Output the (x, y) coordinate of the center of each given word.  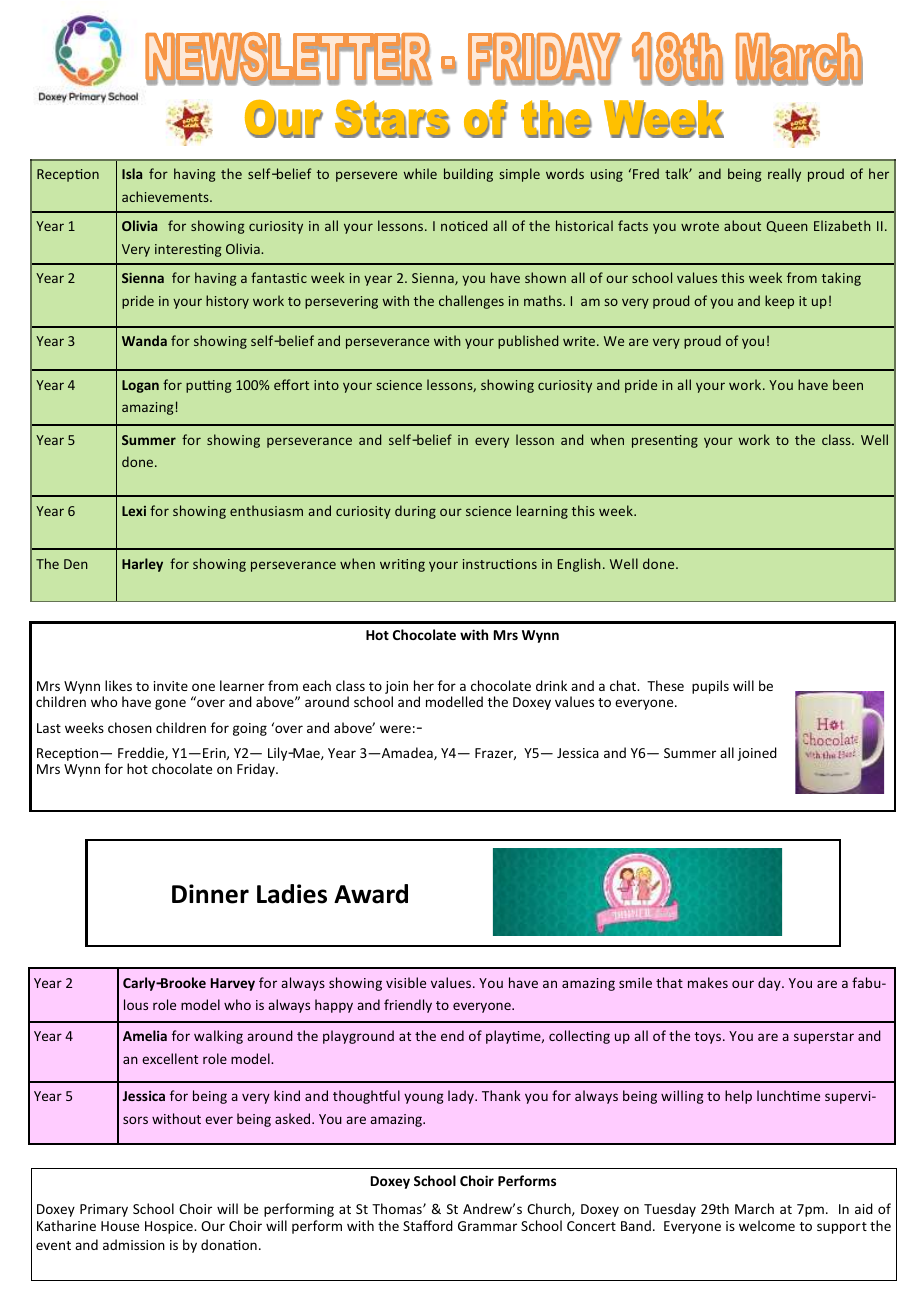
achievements (166, 196)
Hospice (170, 1227)
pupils (710, 687)
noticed (464, 225)
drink (551, 685)
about (742, 225)
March (754, 1208)
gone (170, 704)
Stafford (428, 1225)
